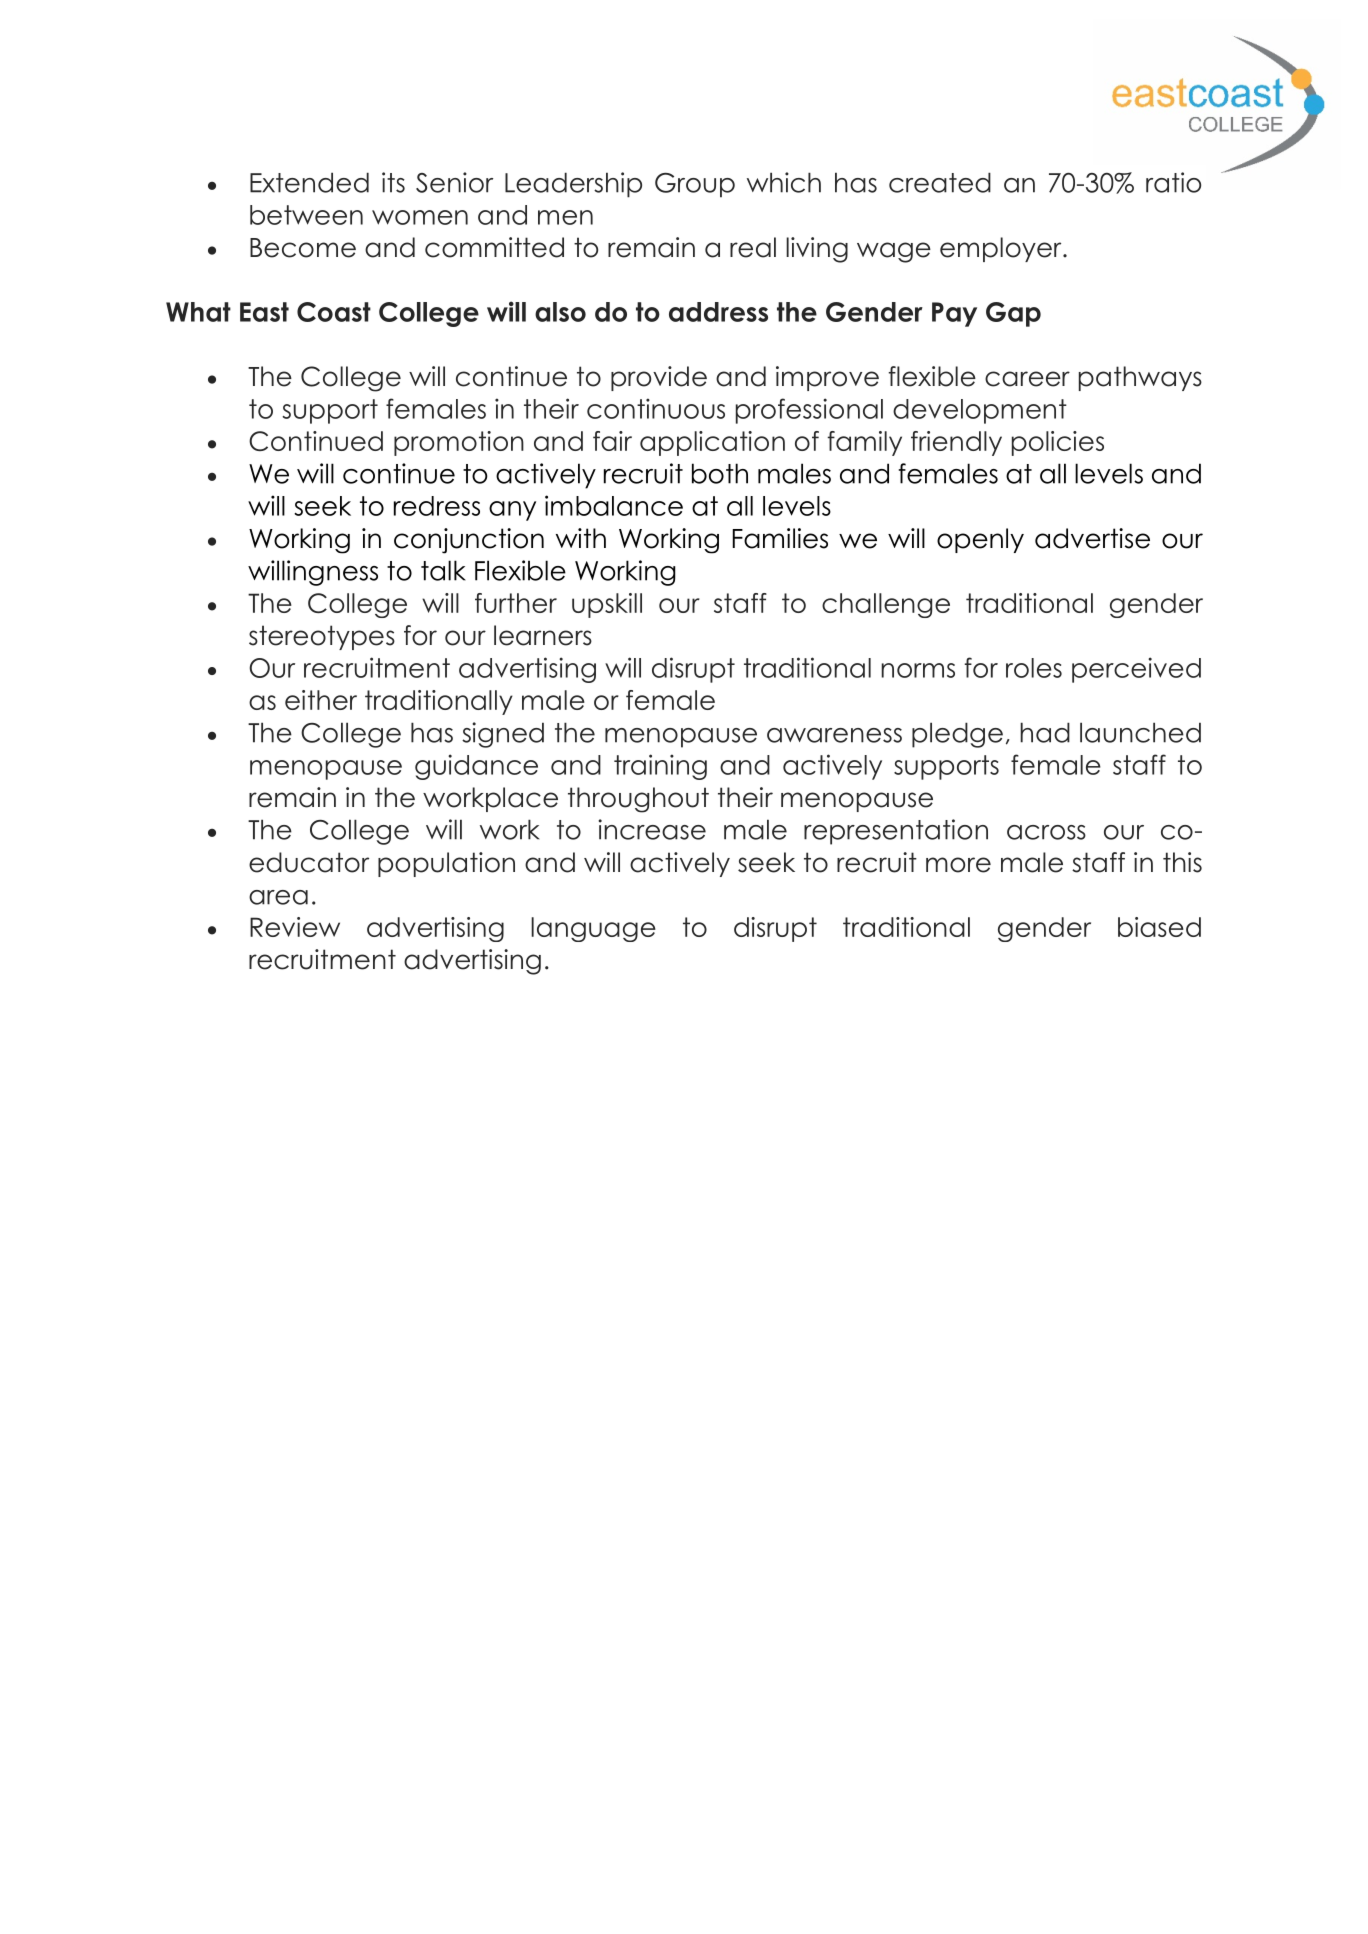 The image size is (1368, 1934). What do you see at coordinates (593, 929) in the screenshot?
I see `language` at bounding box center [593, 929].
